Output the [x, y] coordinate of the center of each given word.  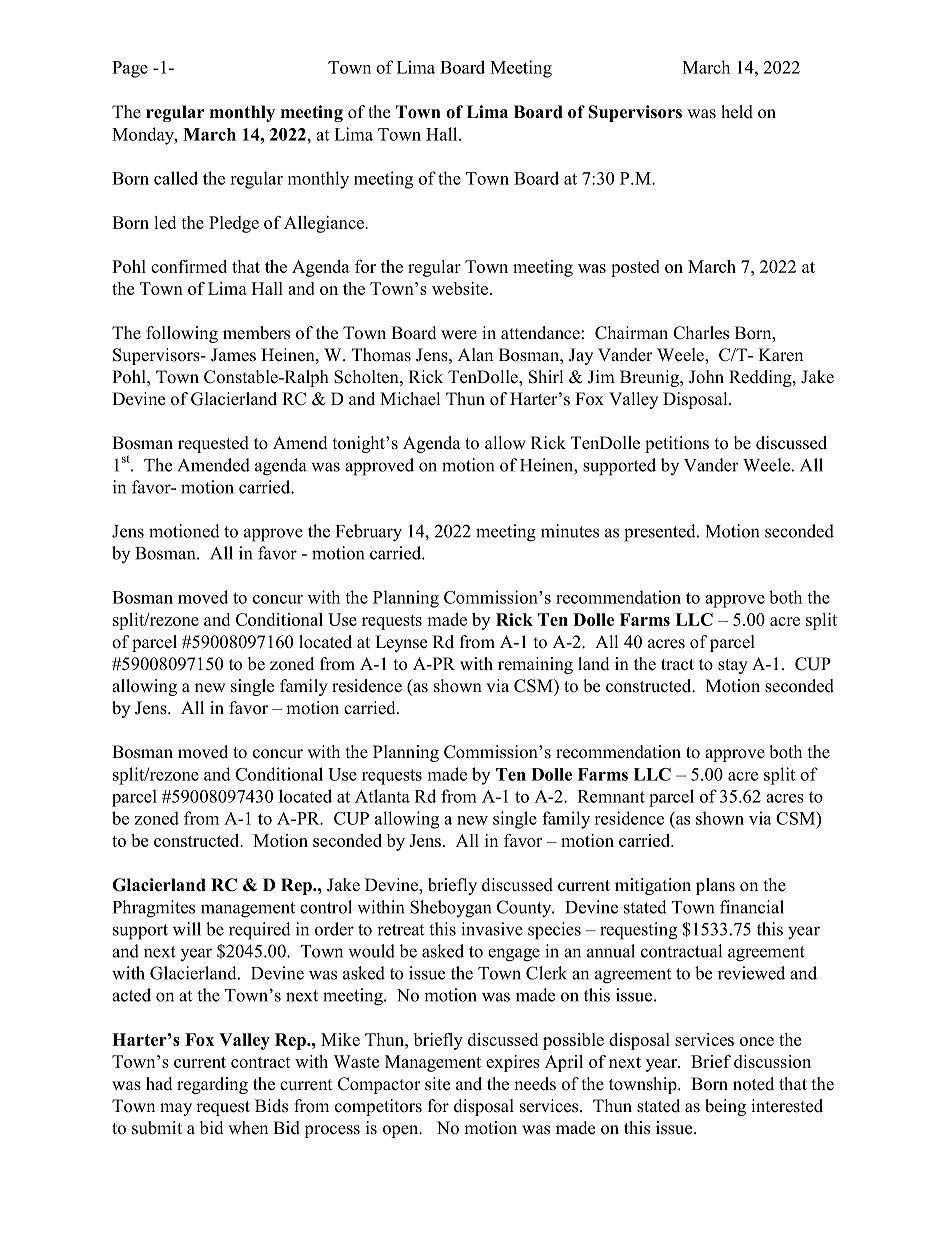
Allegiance [325, 224]
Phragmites [154, 909]
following [182, 334]
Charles [701, 333]
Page [130, 69]
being [725, 1107]
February [369, 533]
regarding [212, 1085]
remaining [535, 665]
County [525, 909]
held [737, 112]
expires [513, 1063]
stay [733, 666]
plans [715, 886]
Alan [475, 354]
